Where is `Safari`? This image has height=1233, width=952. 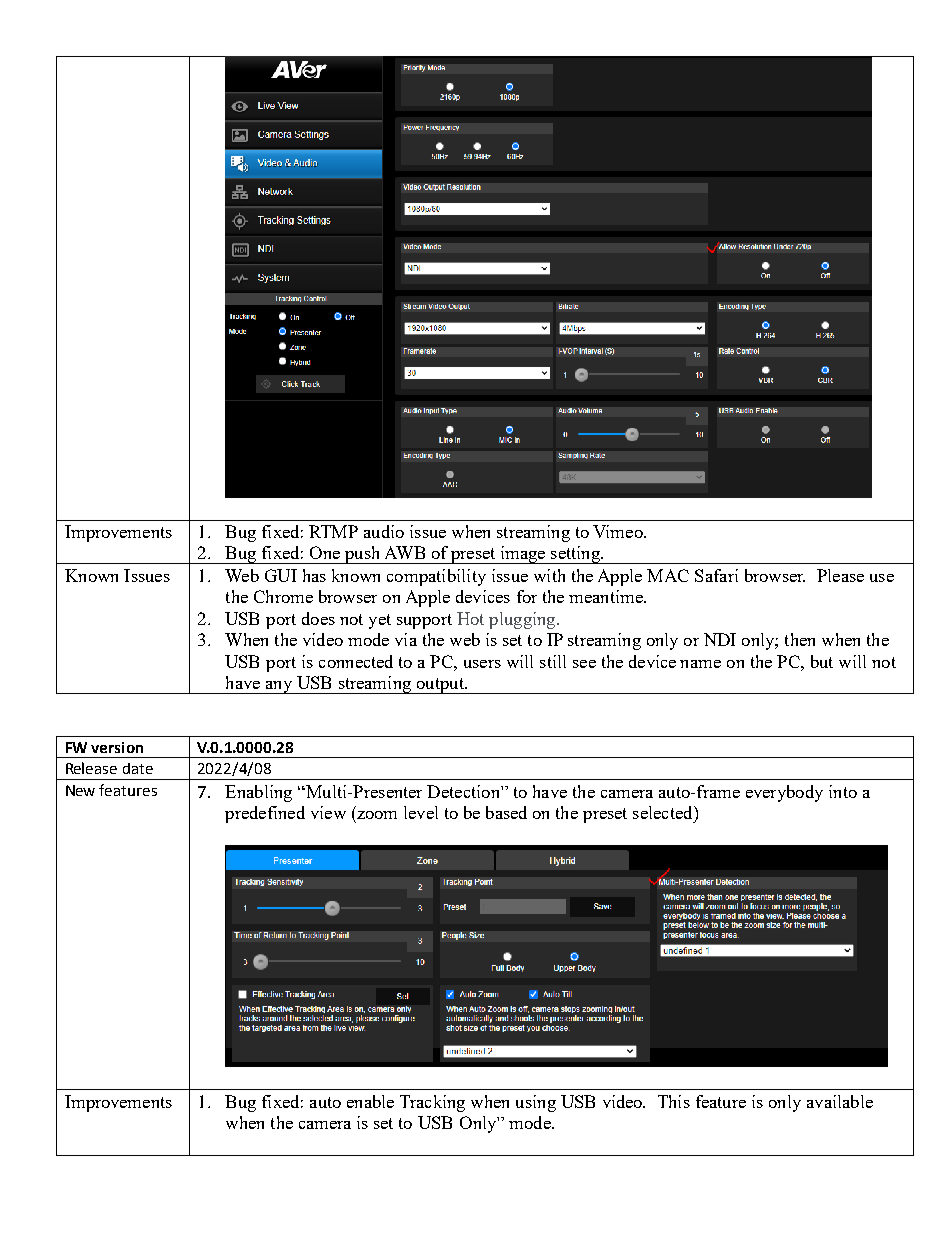
Safari is located at coordinates (716, 575).
